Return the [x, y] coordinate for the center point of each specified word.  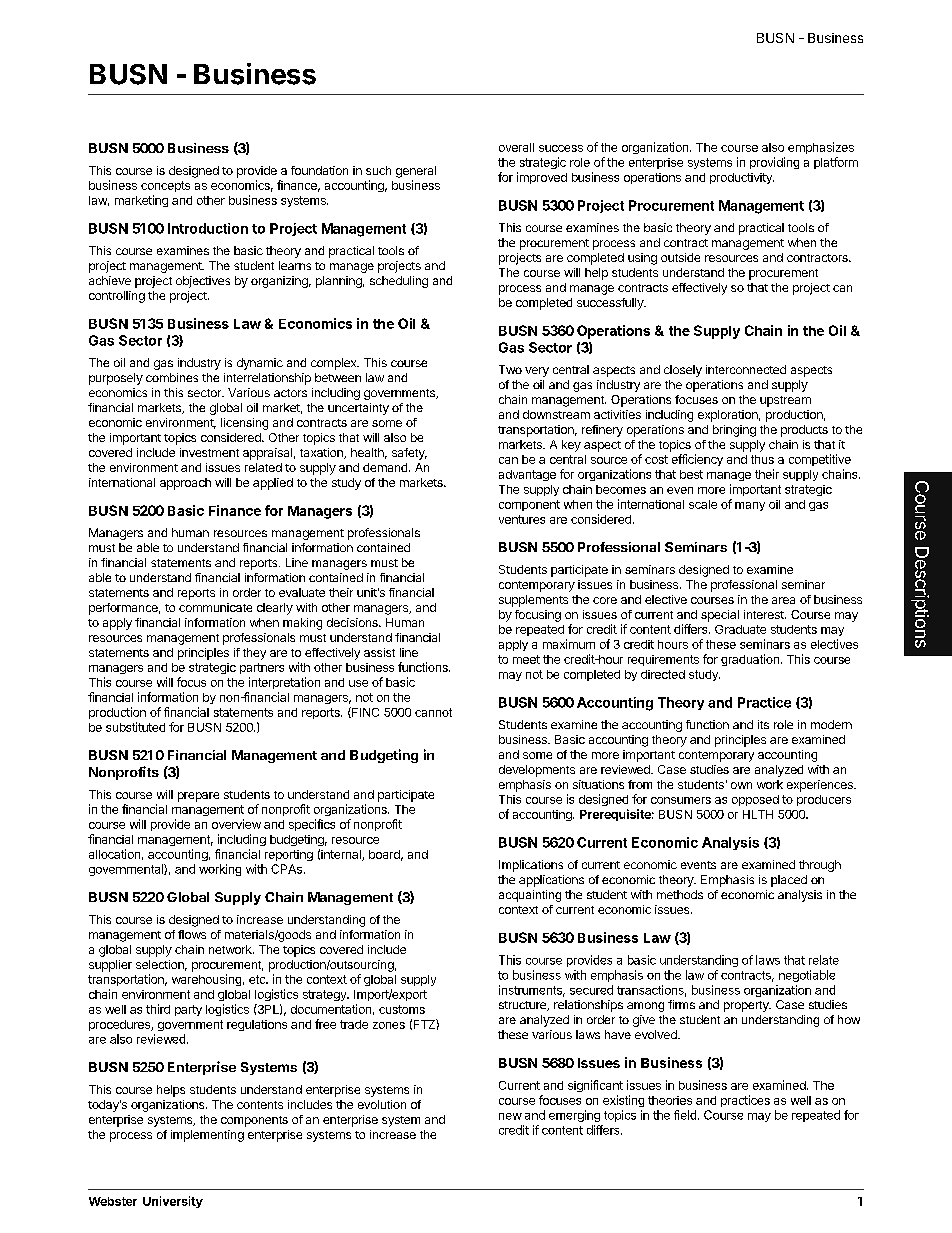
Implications [531, 866]
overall [516, 147]
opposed [755, 800]
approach [185, 484]
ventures [522, 519]
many [750, 506]
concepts [165, 186]
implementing [207, 1136]
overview [236, 824]
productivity [742, 178]
